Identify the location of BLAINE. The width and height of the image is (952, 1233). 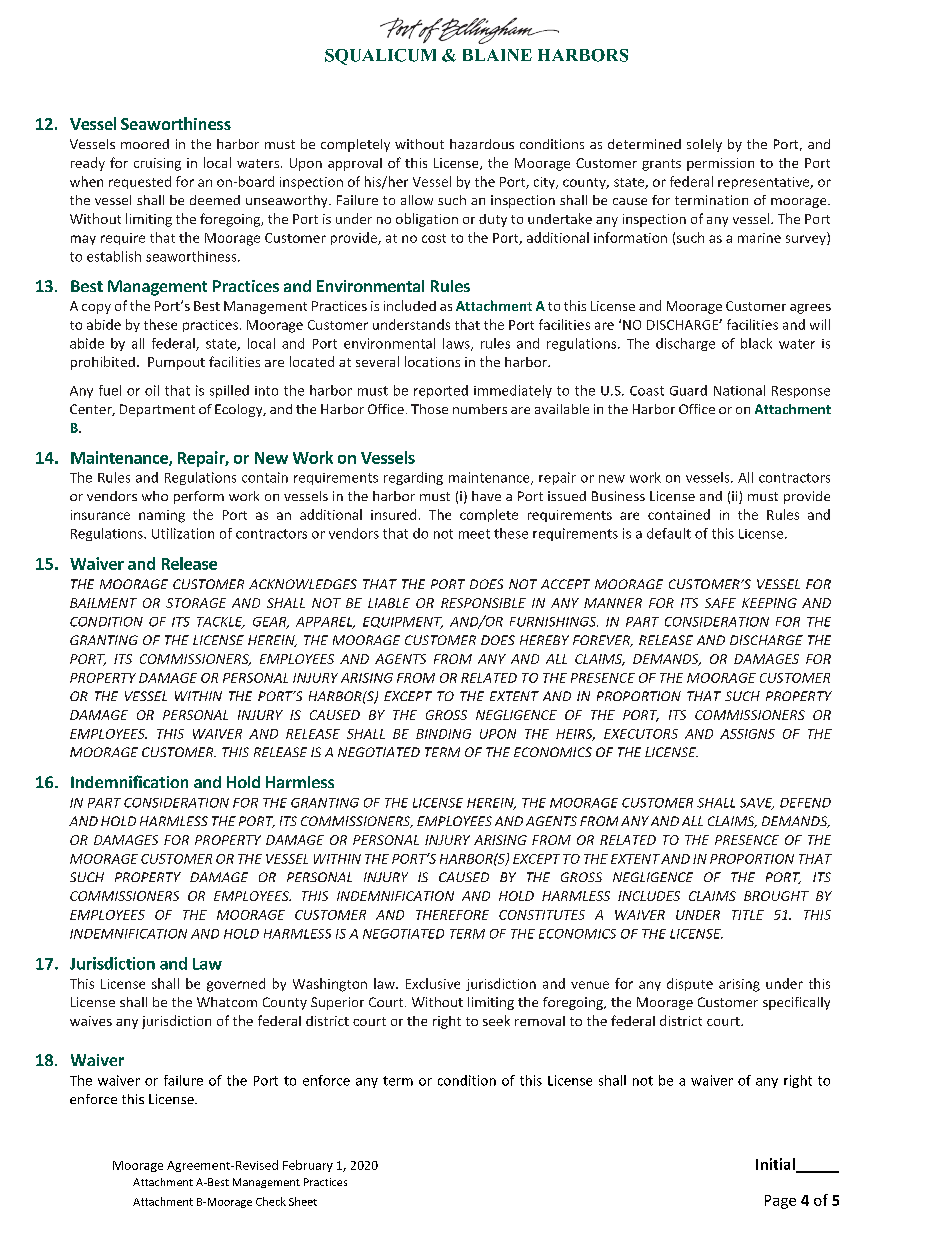
(497, 55).
